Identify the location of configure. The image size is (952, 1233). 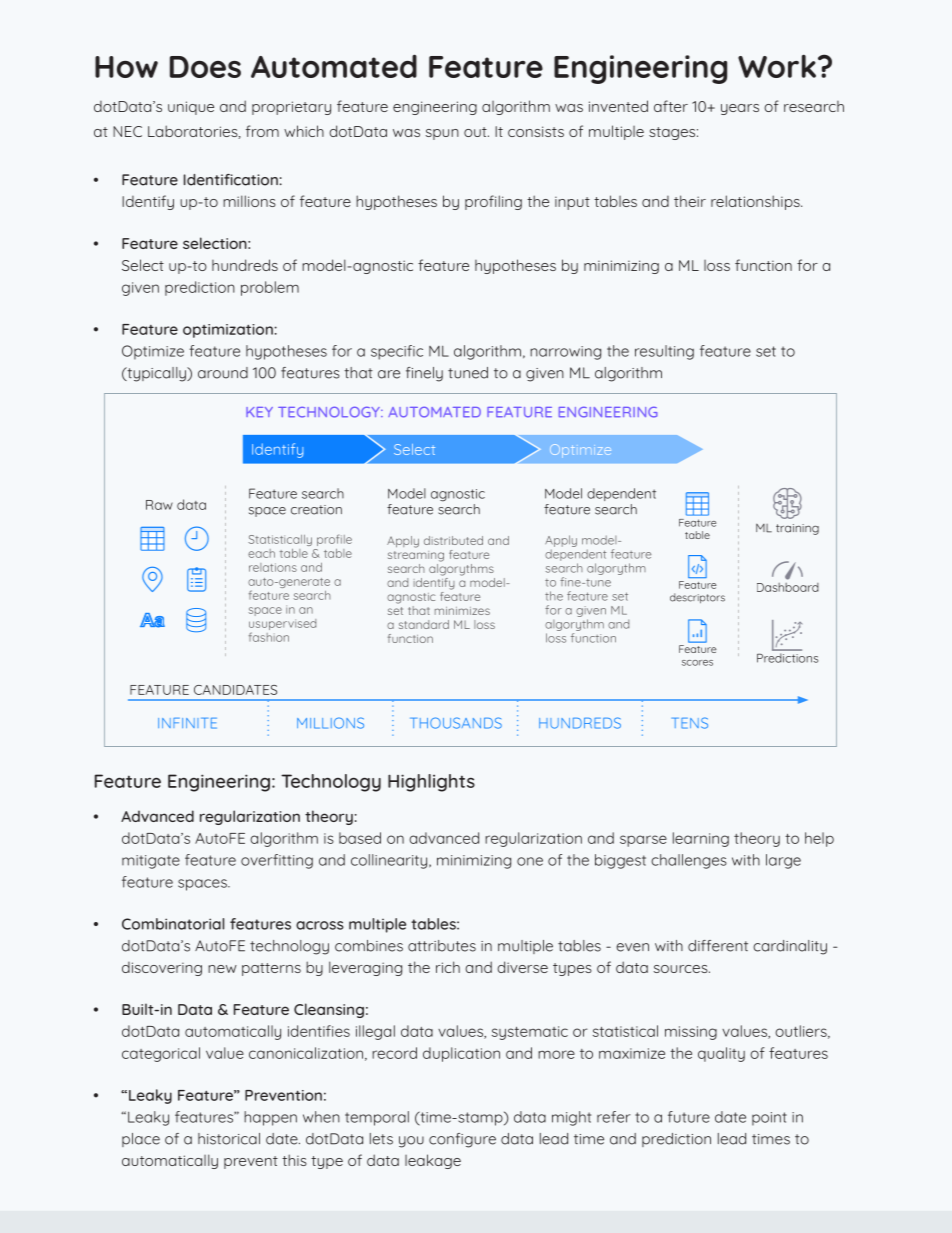
(462, 1140).
